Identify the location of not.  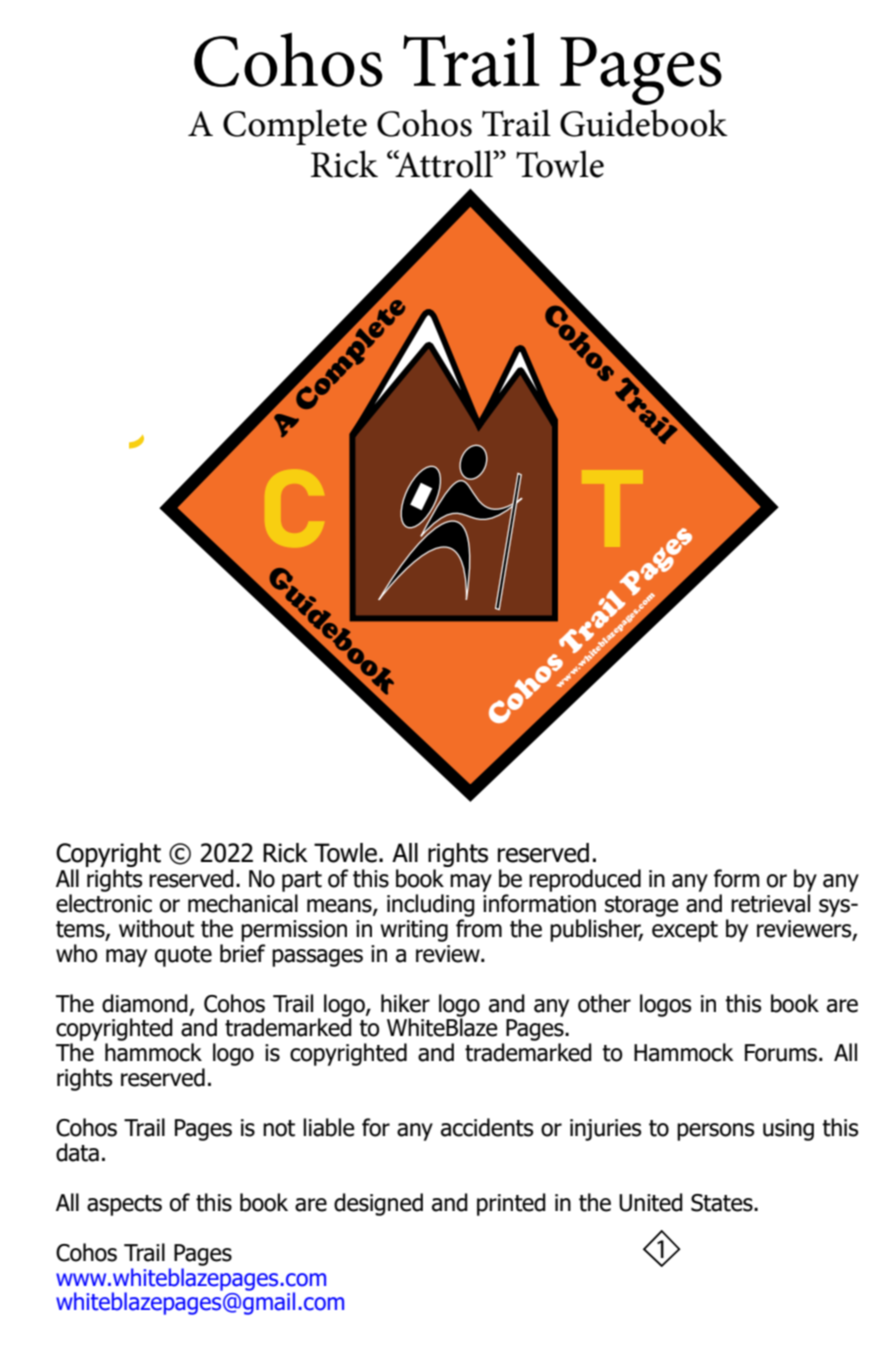
(279, 1128).
